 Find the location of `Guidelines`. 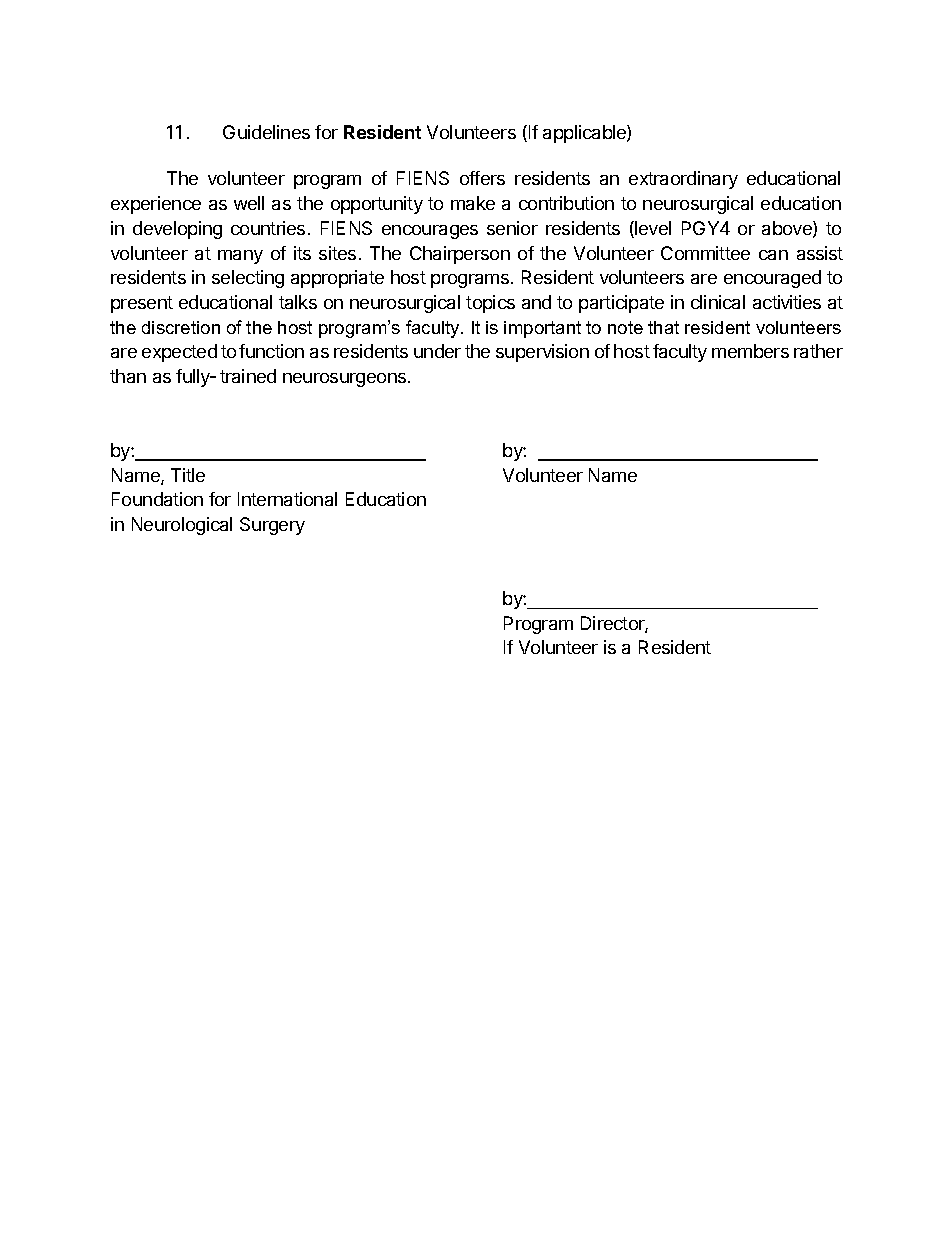

Guidelines is located at coordinates (266, 132).
